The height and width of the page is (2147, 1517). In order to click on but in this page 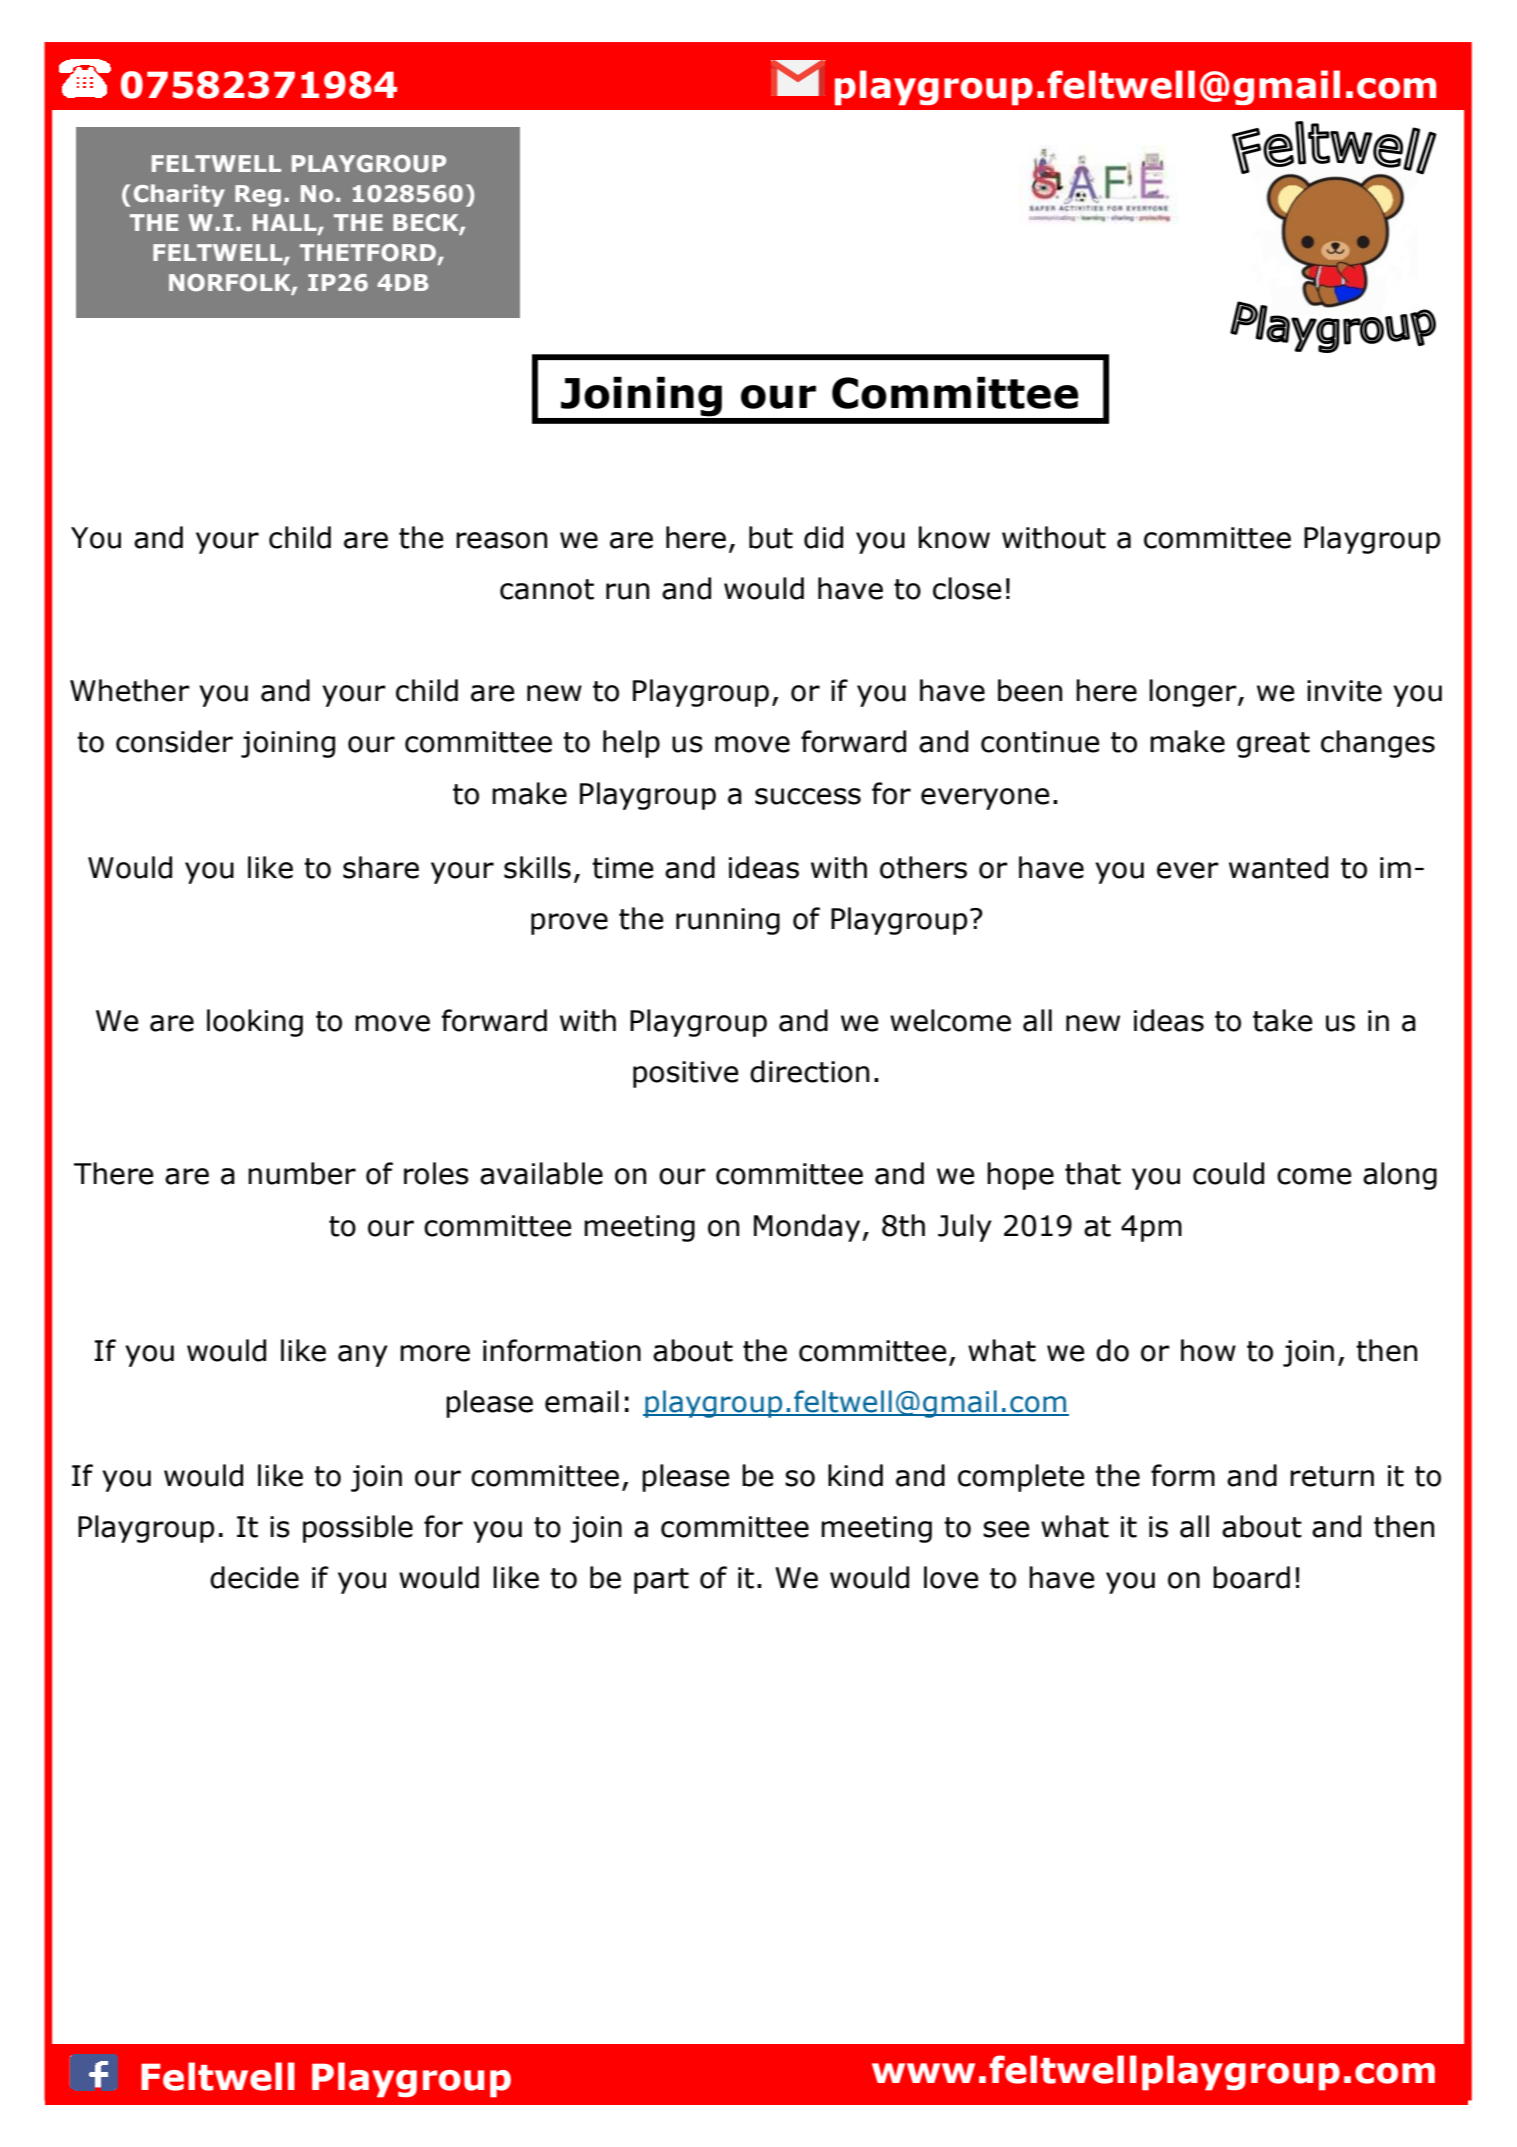, I will do `click(771, 537)`.
